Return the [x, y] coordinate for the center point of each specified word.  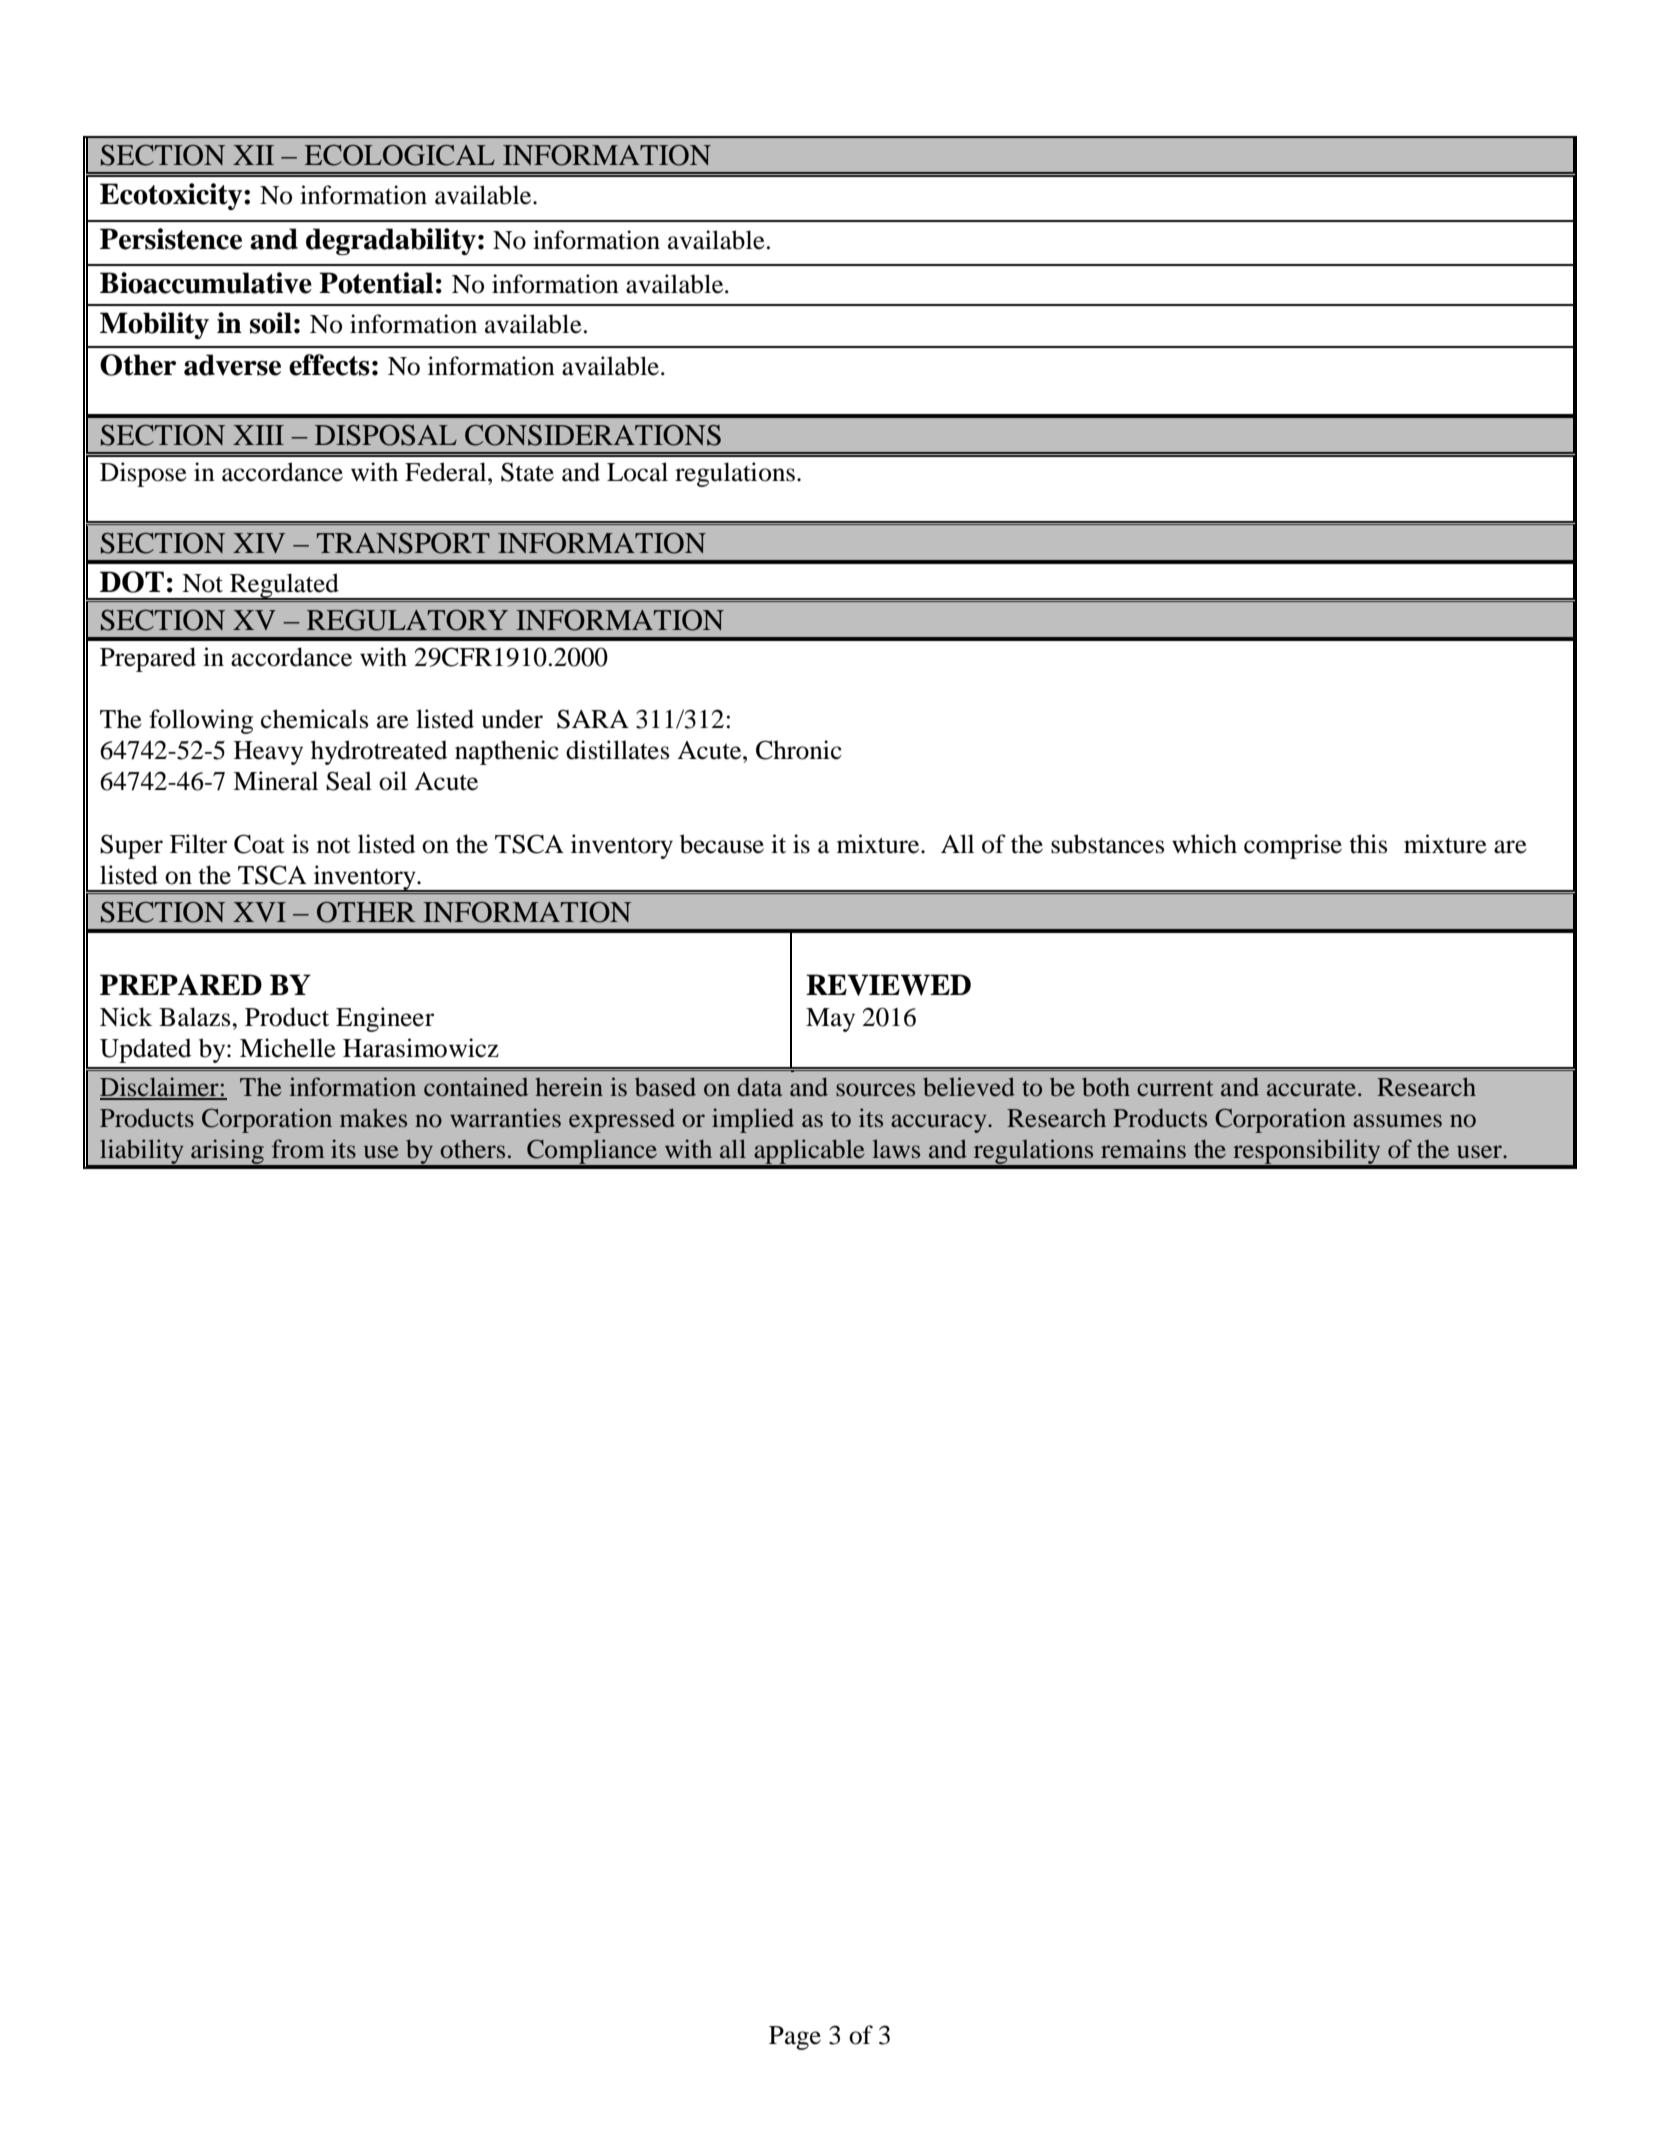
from [298, 1149]
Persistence [171, 239]
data [759, 1087]
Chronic [799, 750]
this [1368, 844]
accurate [1311, 1089]
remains [1143, 1149]
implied [753, 1120]
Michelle [288, 1048]
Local [637, 472]
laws [896, 1148]
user [1480, 1152]
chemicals [314, 719]
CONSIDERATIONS [593, 435]
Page [795, 2038]
